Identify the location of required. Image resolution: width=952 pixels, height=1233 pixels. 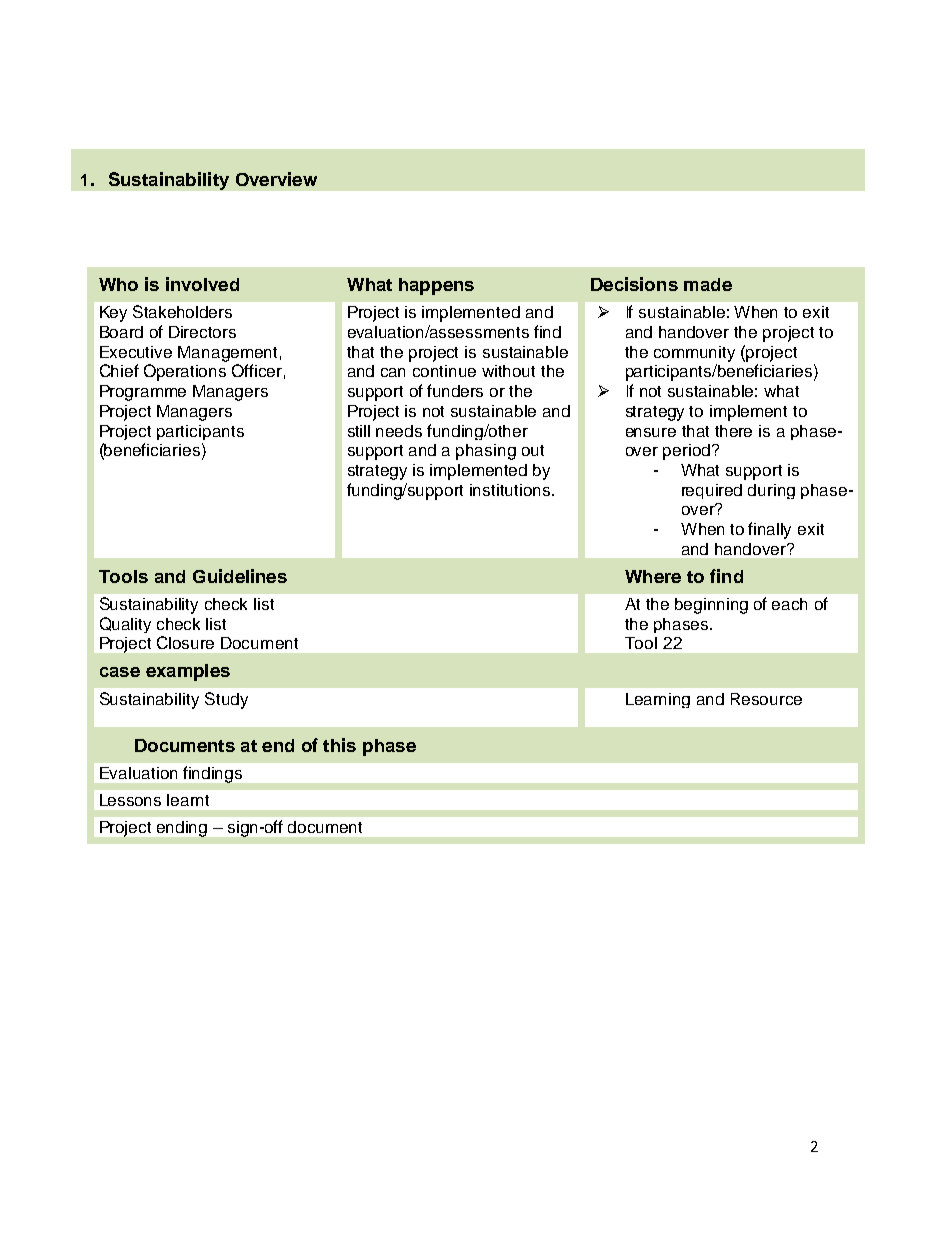
(712, 491).
